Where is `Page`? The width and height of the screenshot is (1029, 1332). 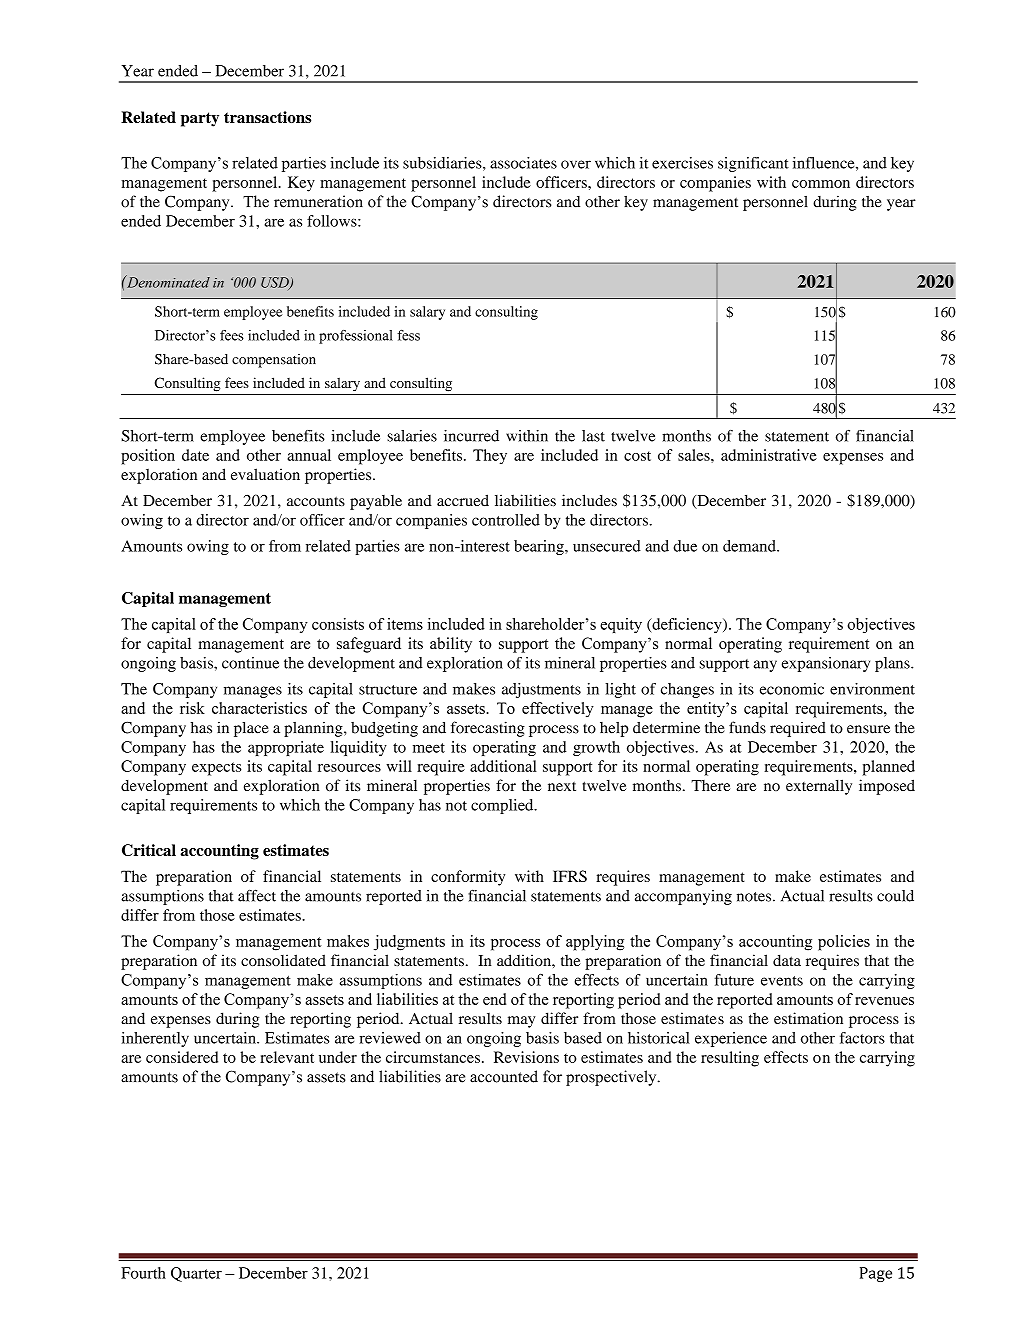 Page is located at coordinates (876, 1274).
